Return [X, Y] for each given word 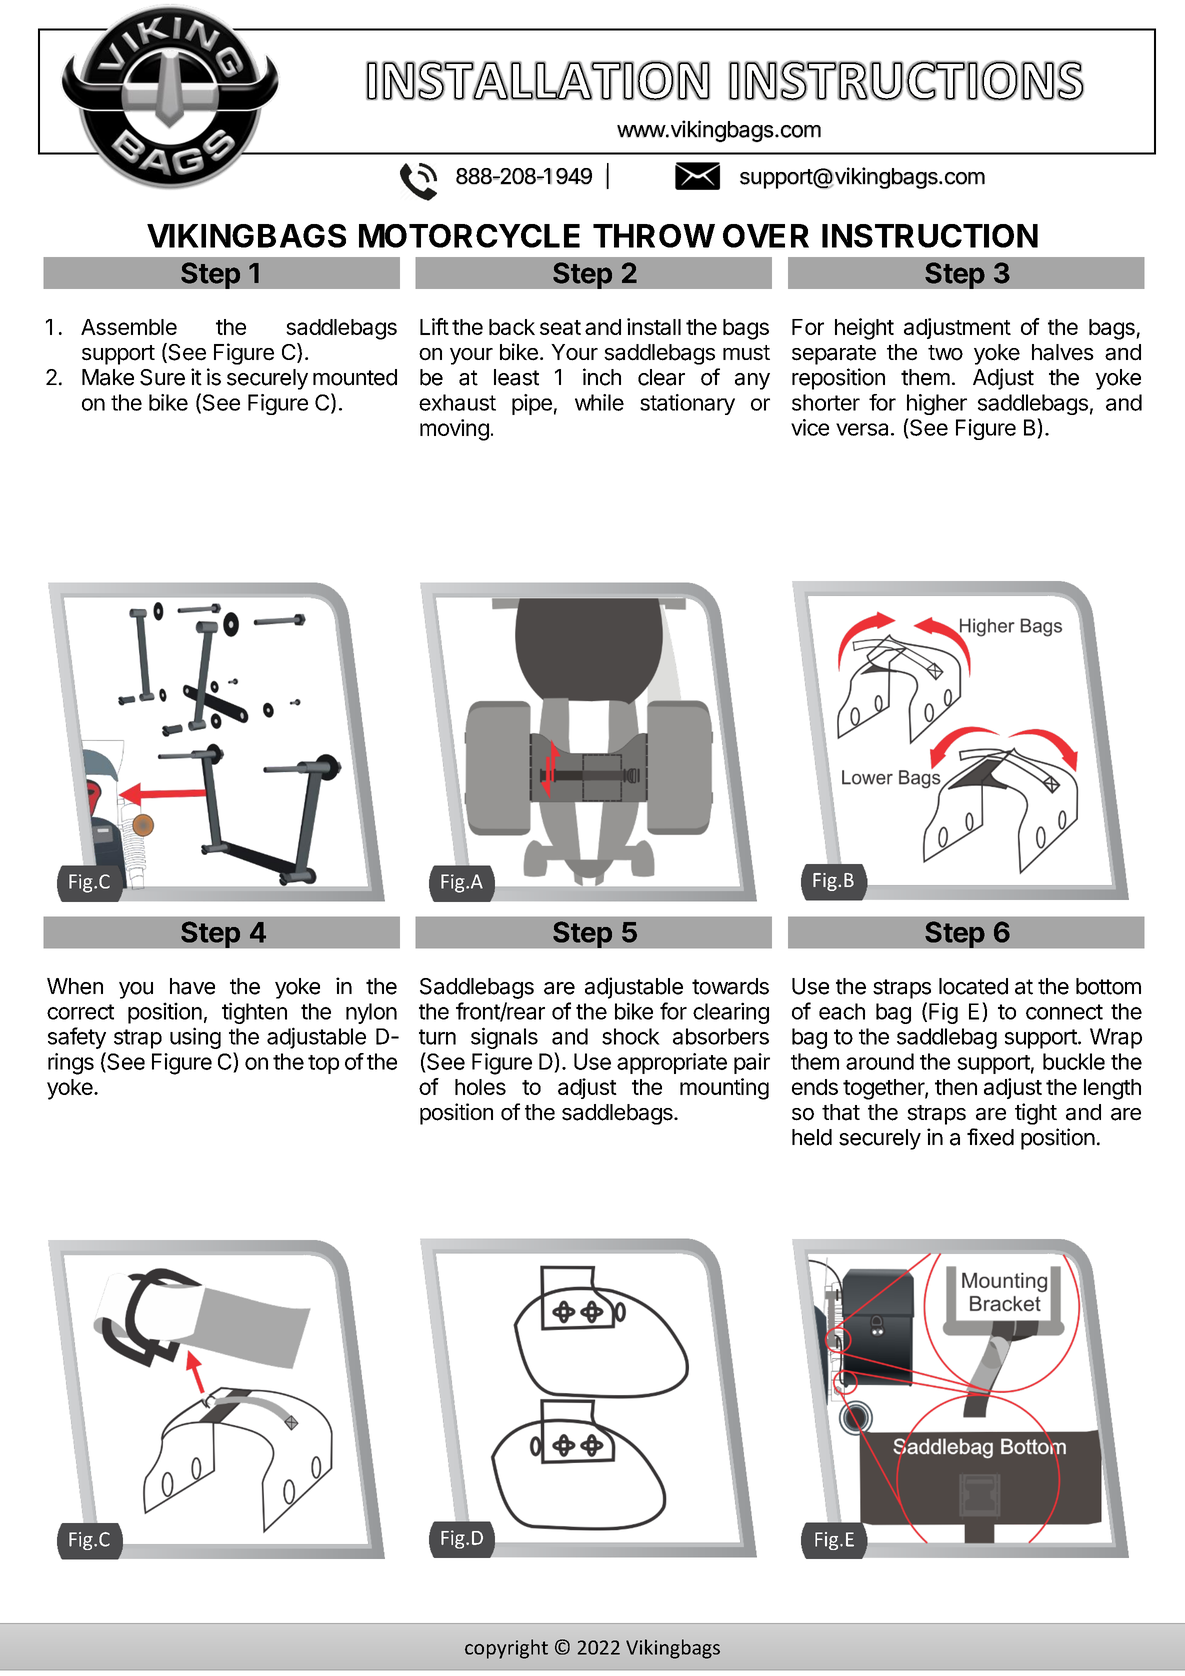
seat [560, 327]
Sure [162, 377]
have [192, 986]
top [323, 1064]
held [812, 1137]
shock [631, 1036]
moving [454, 430]
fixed [990, 1137]
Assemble [129, 327]
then [956, 1087]
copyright [506, 1649]
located [973, 986]
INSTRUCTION [930, 236]
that [841, 1112]
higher [937, 404]
